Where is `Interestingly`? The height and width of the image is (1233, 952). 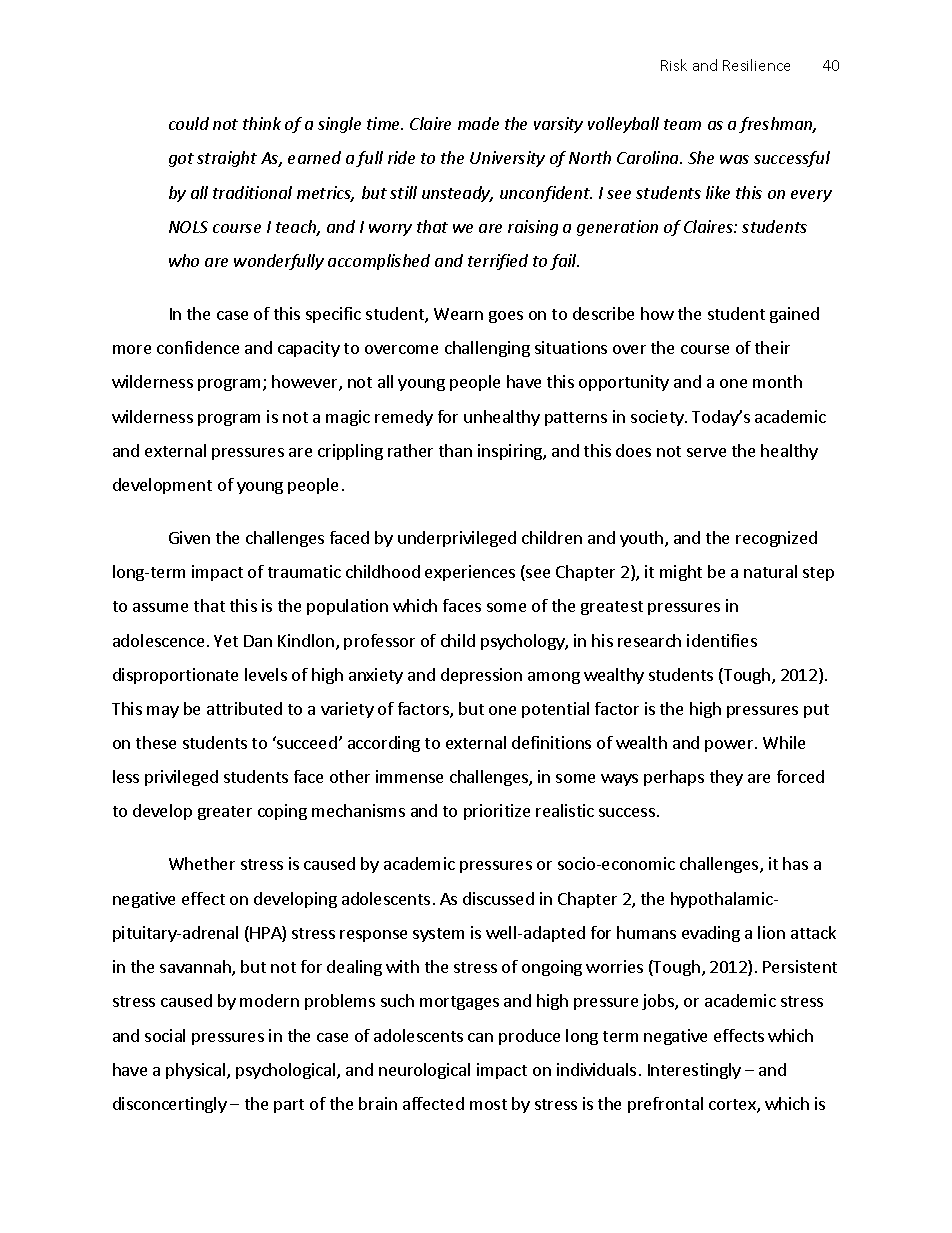 Interestingly is located at coordinates (694, 1071).
